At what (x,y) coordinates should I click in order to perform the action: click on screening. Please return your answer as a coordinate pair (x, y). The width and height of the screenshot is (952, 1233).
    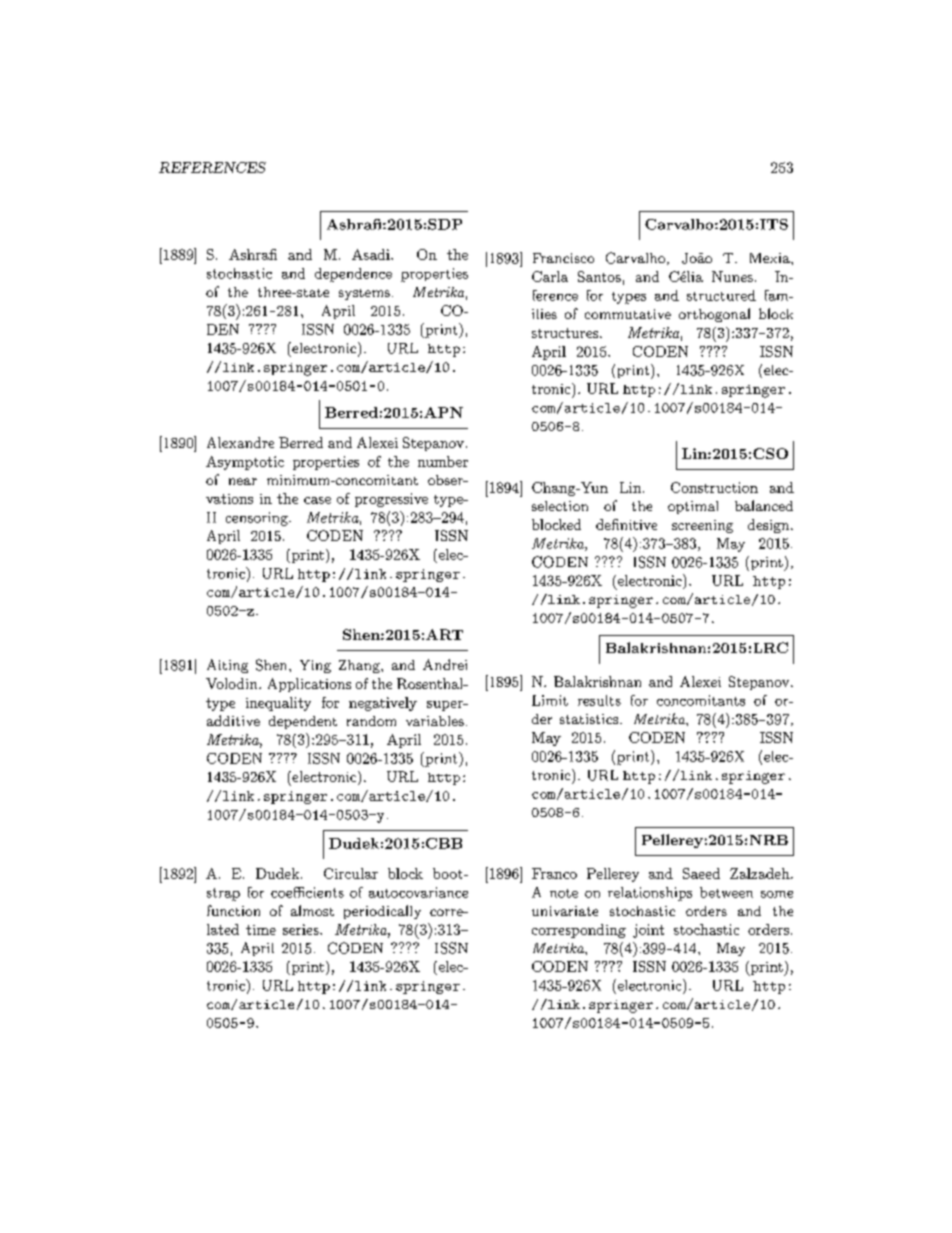
    Looking at the image, I should click on (702, 526).
